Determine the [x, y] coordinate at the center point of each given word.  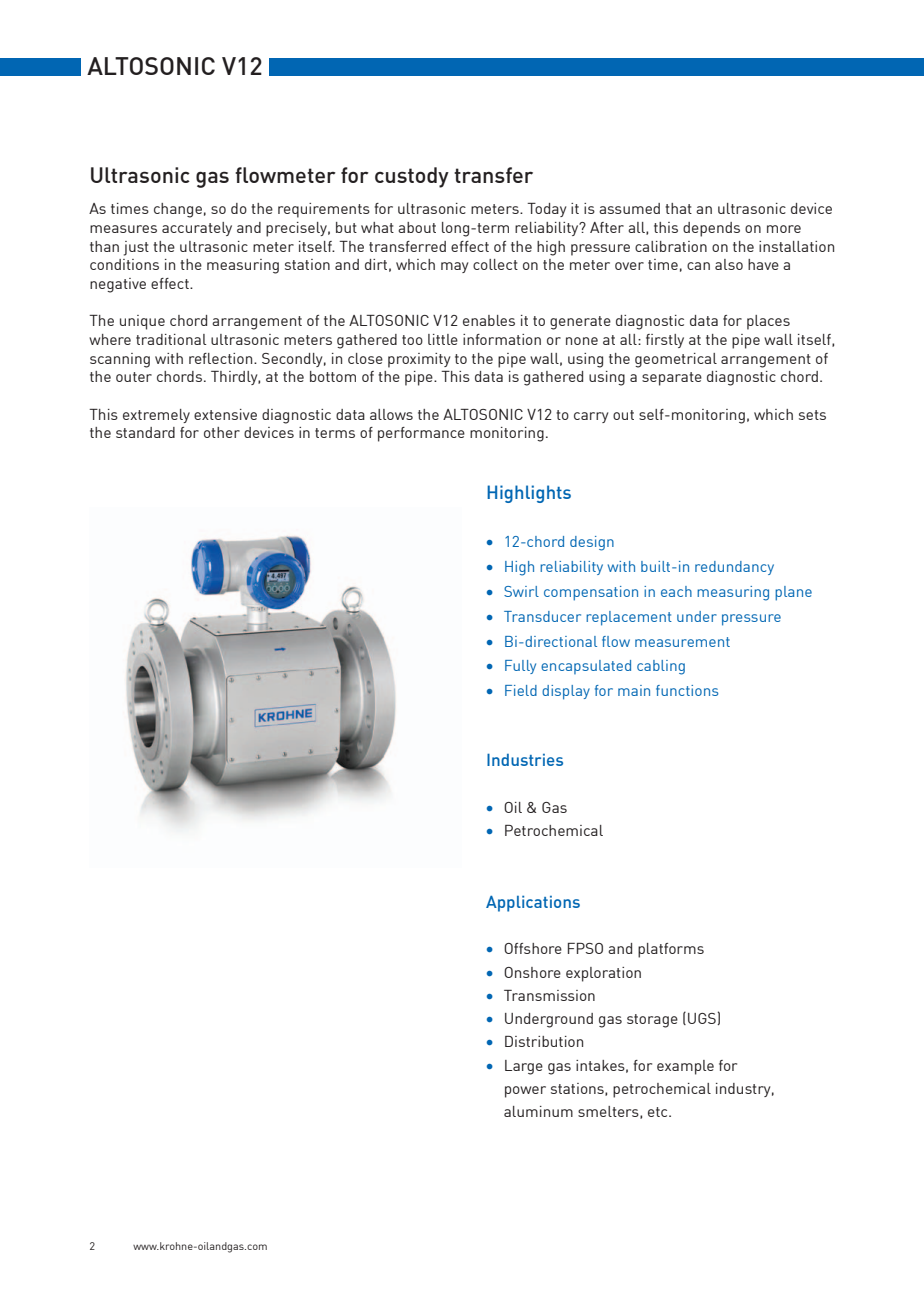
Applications [533, 903]
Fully [520, 667]
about [417, 227]
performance [421, 434]
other [222, 432]
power [525, 1092]
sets [812, 415]
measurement [682, 642]
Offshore [533, 948]
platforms [671, 950]
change [178, 210]
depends [711, 229]
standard [145, 432]
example [685, 1067]
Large [524, 1067]
